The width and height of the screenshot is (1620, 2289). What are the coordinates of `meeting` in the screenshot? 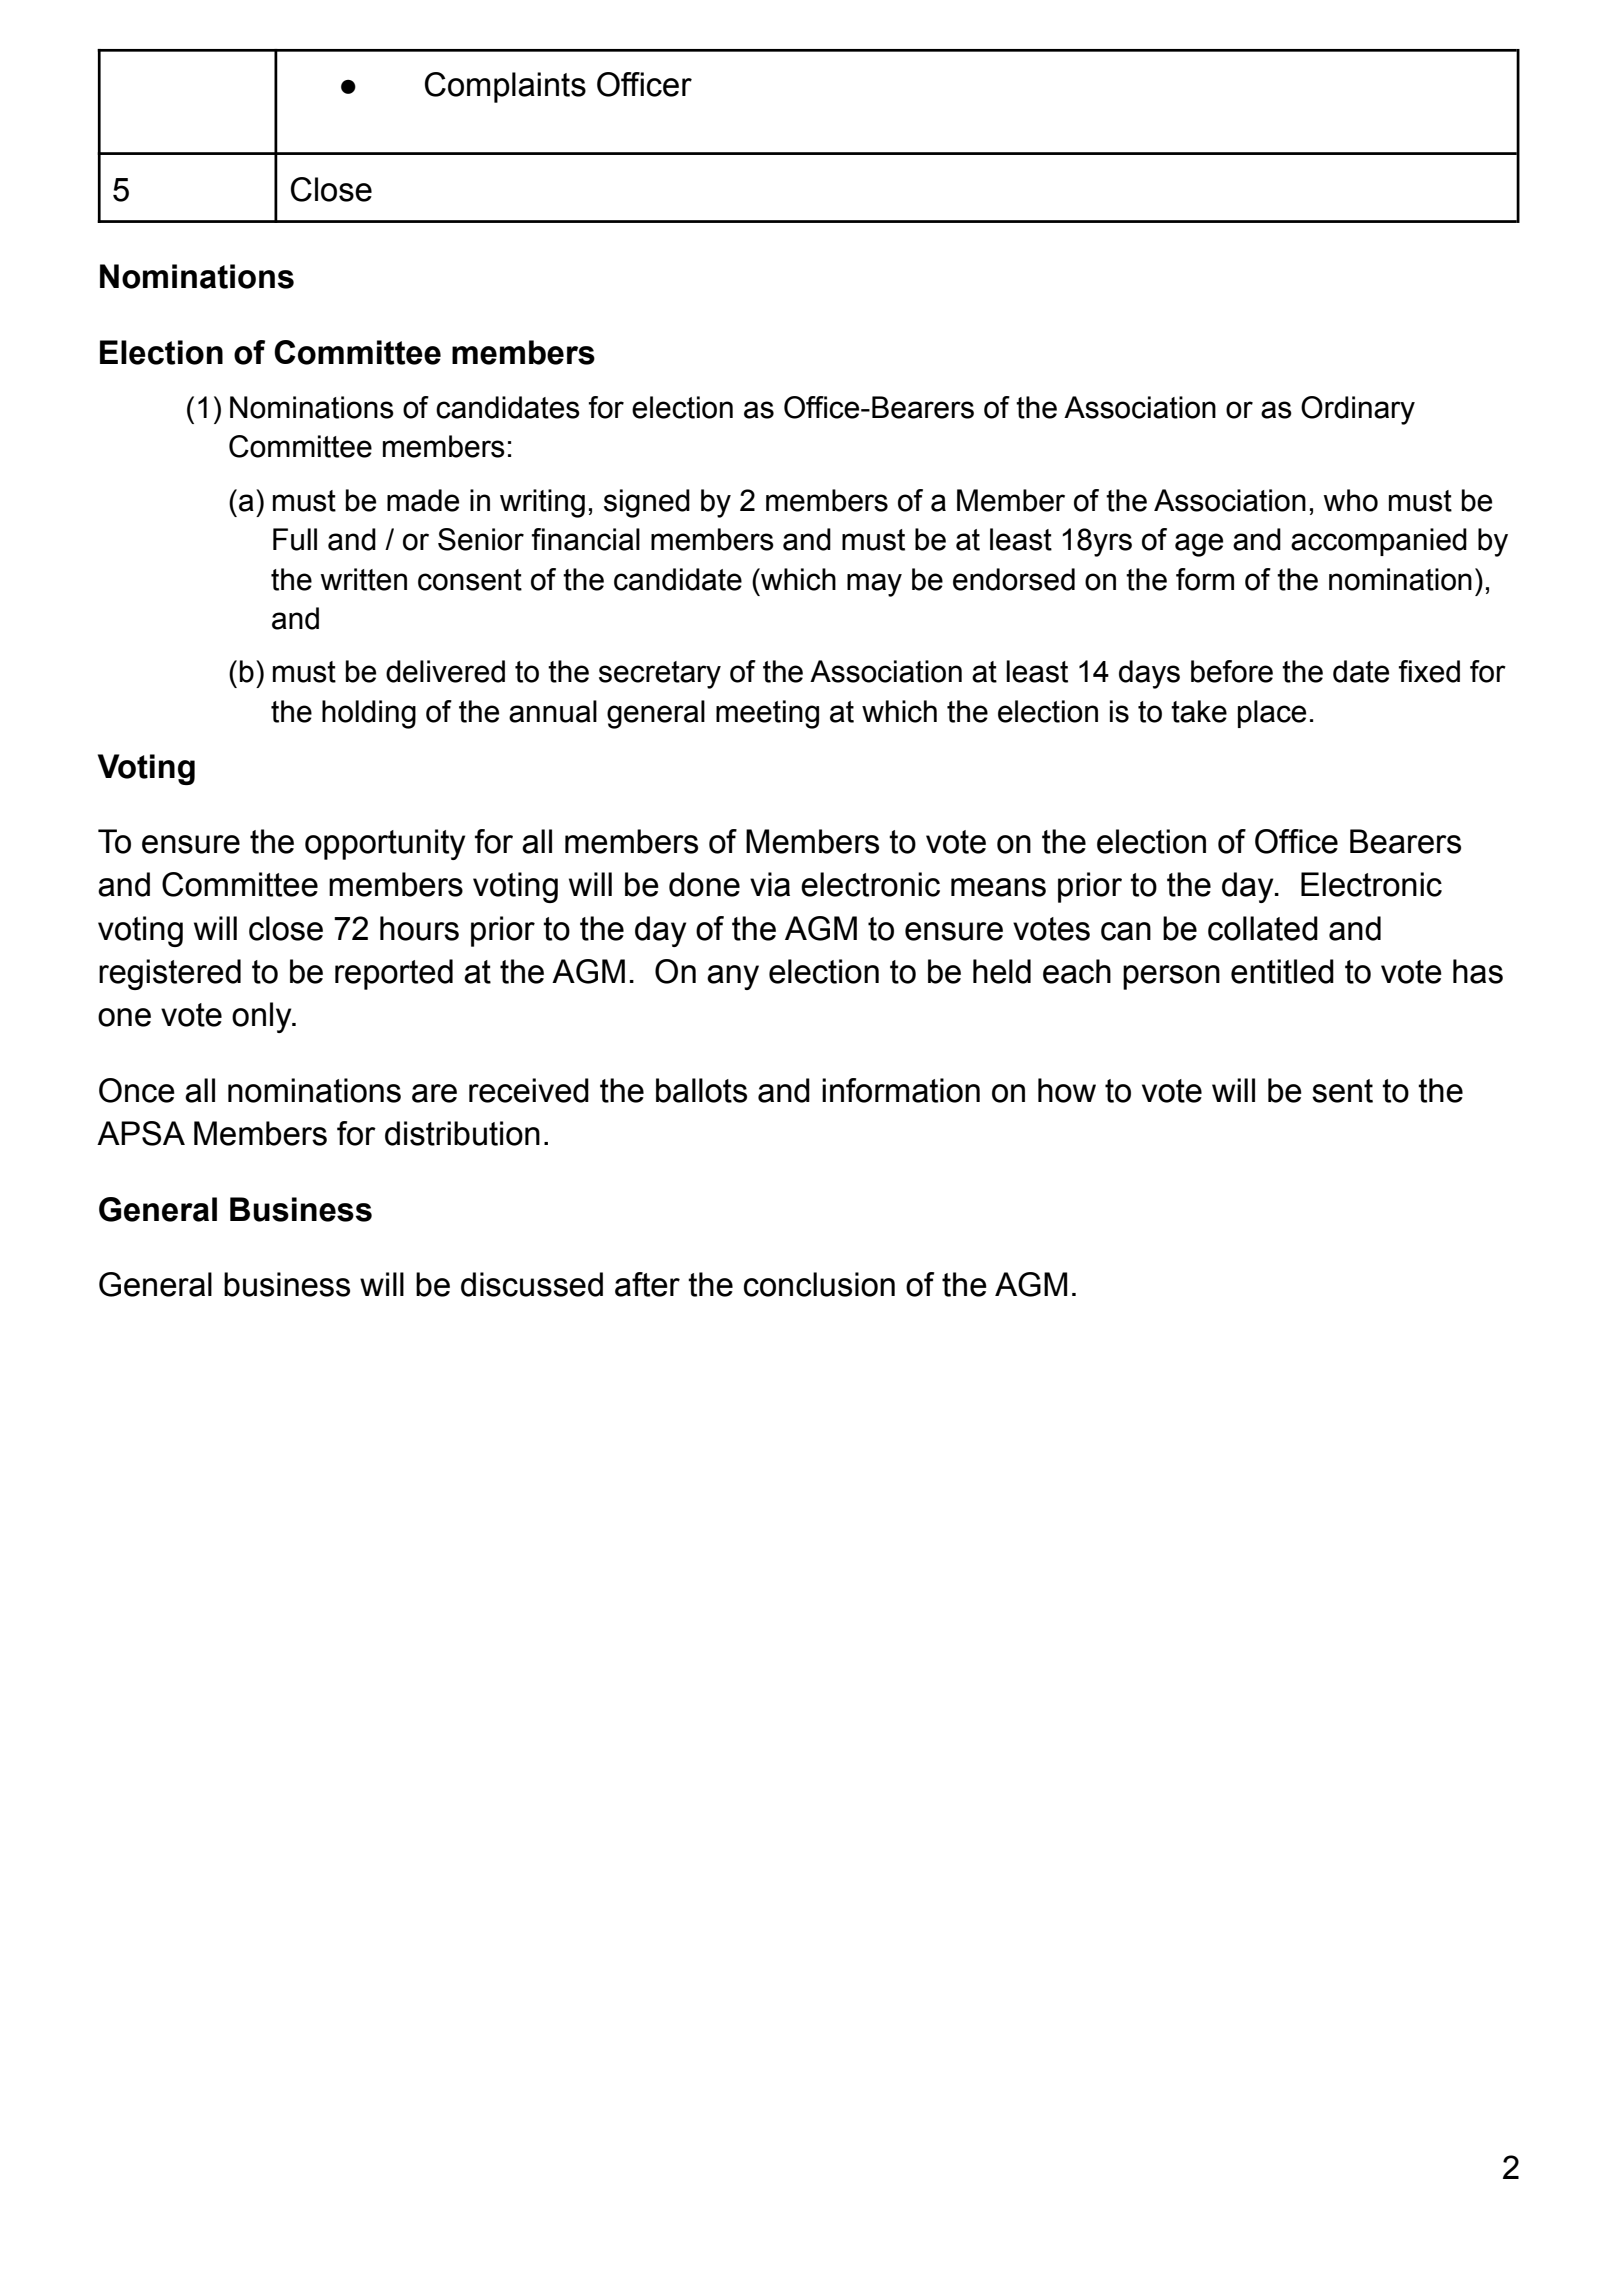 It's located at (767, 714).
